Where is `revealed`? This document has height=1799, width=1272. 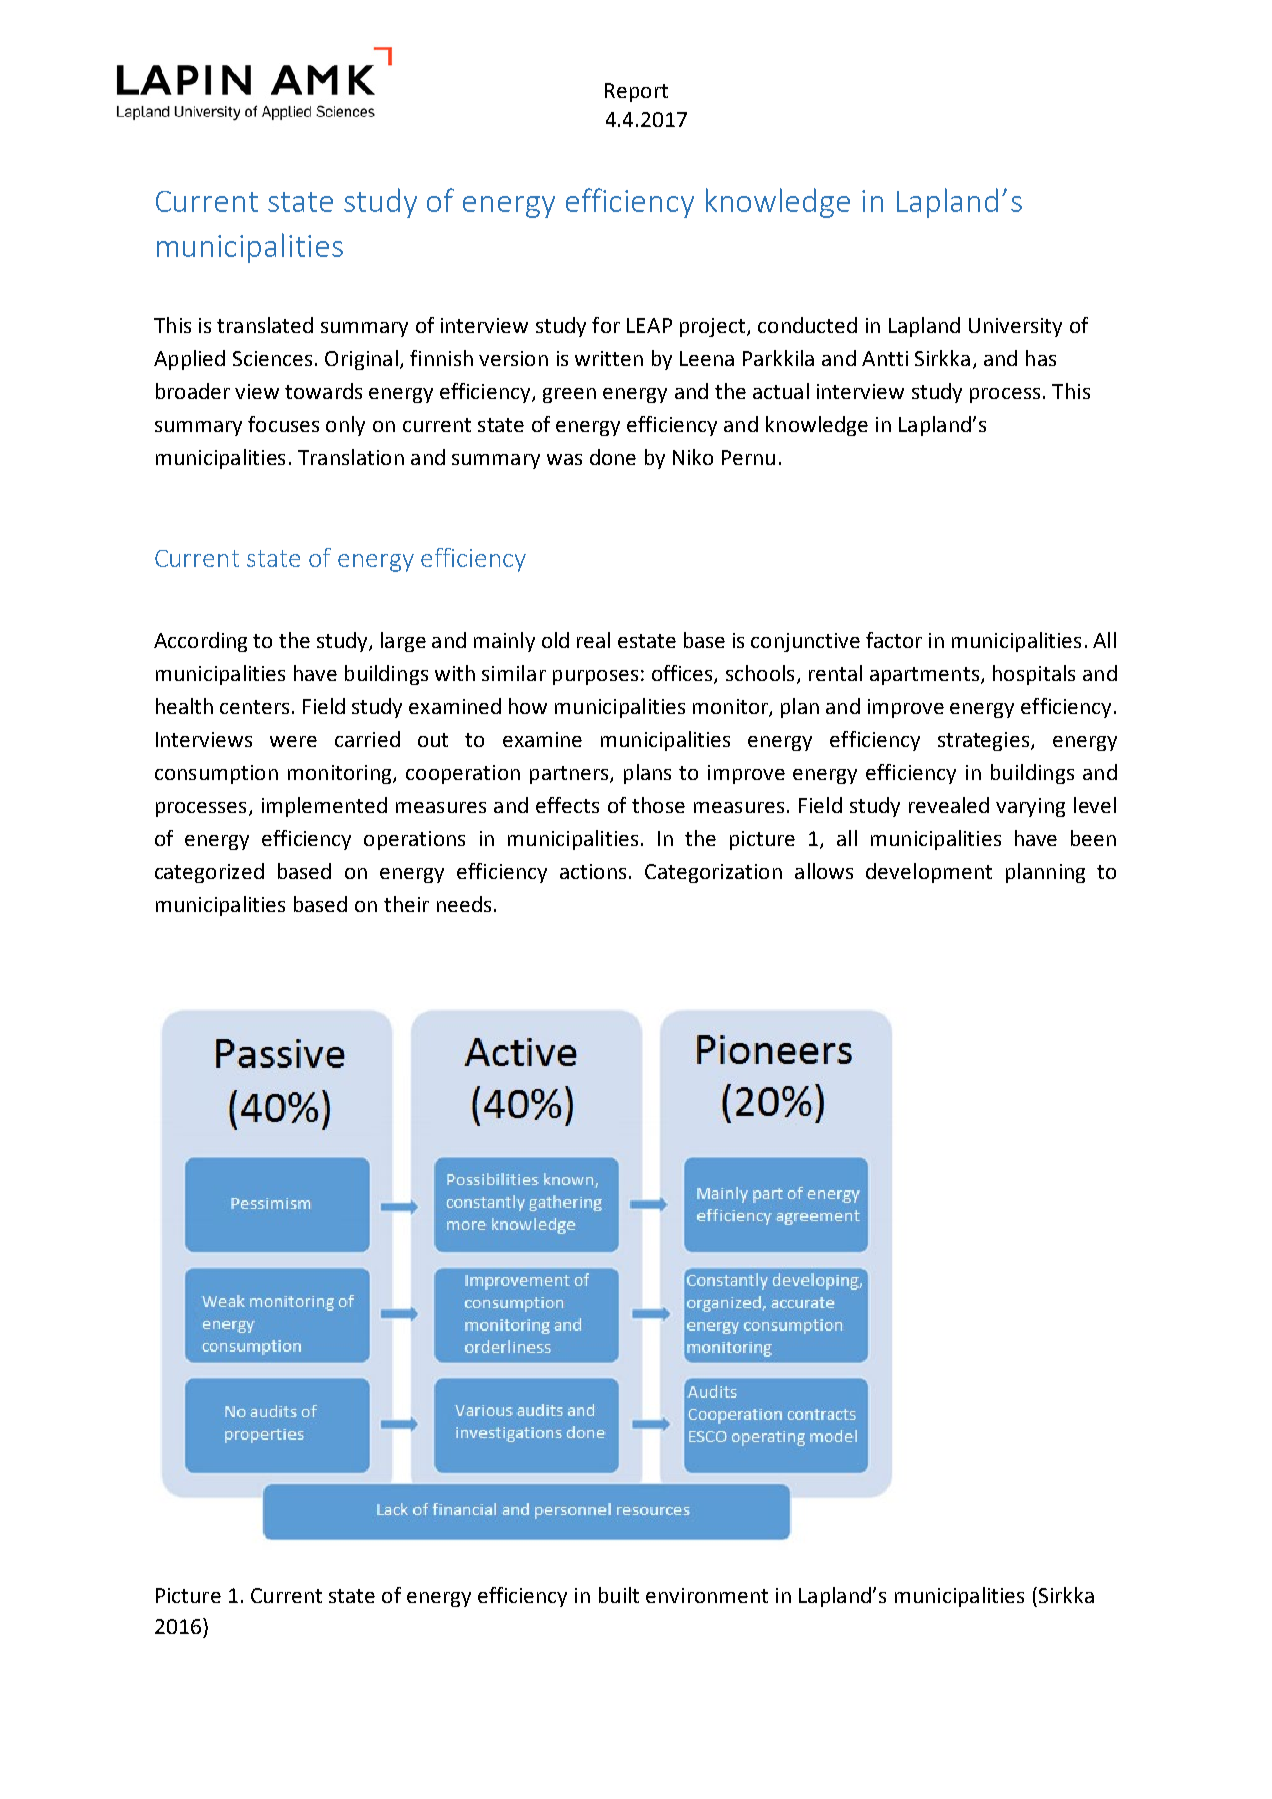 revealed is located at coordinates (949, 805).
